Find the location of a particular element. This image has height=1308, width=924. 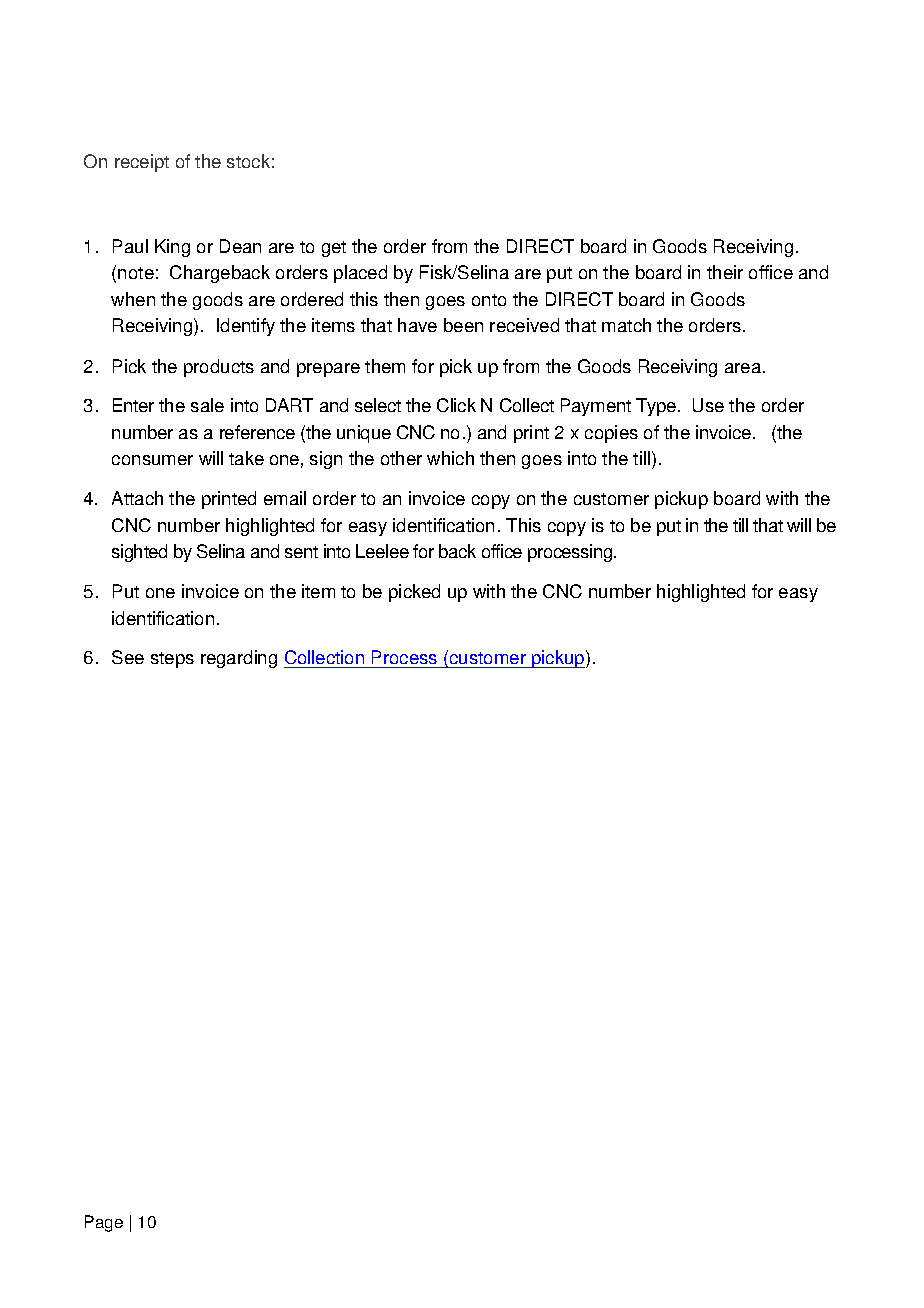

sent is located at coordinates (301, 552).
